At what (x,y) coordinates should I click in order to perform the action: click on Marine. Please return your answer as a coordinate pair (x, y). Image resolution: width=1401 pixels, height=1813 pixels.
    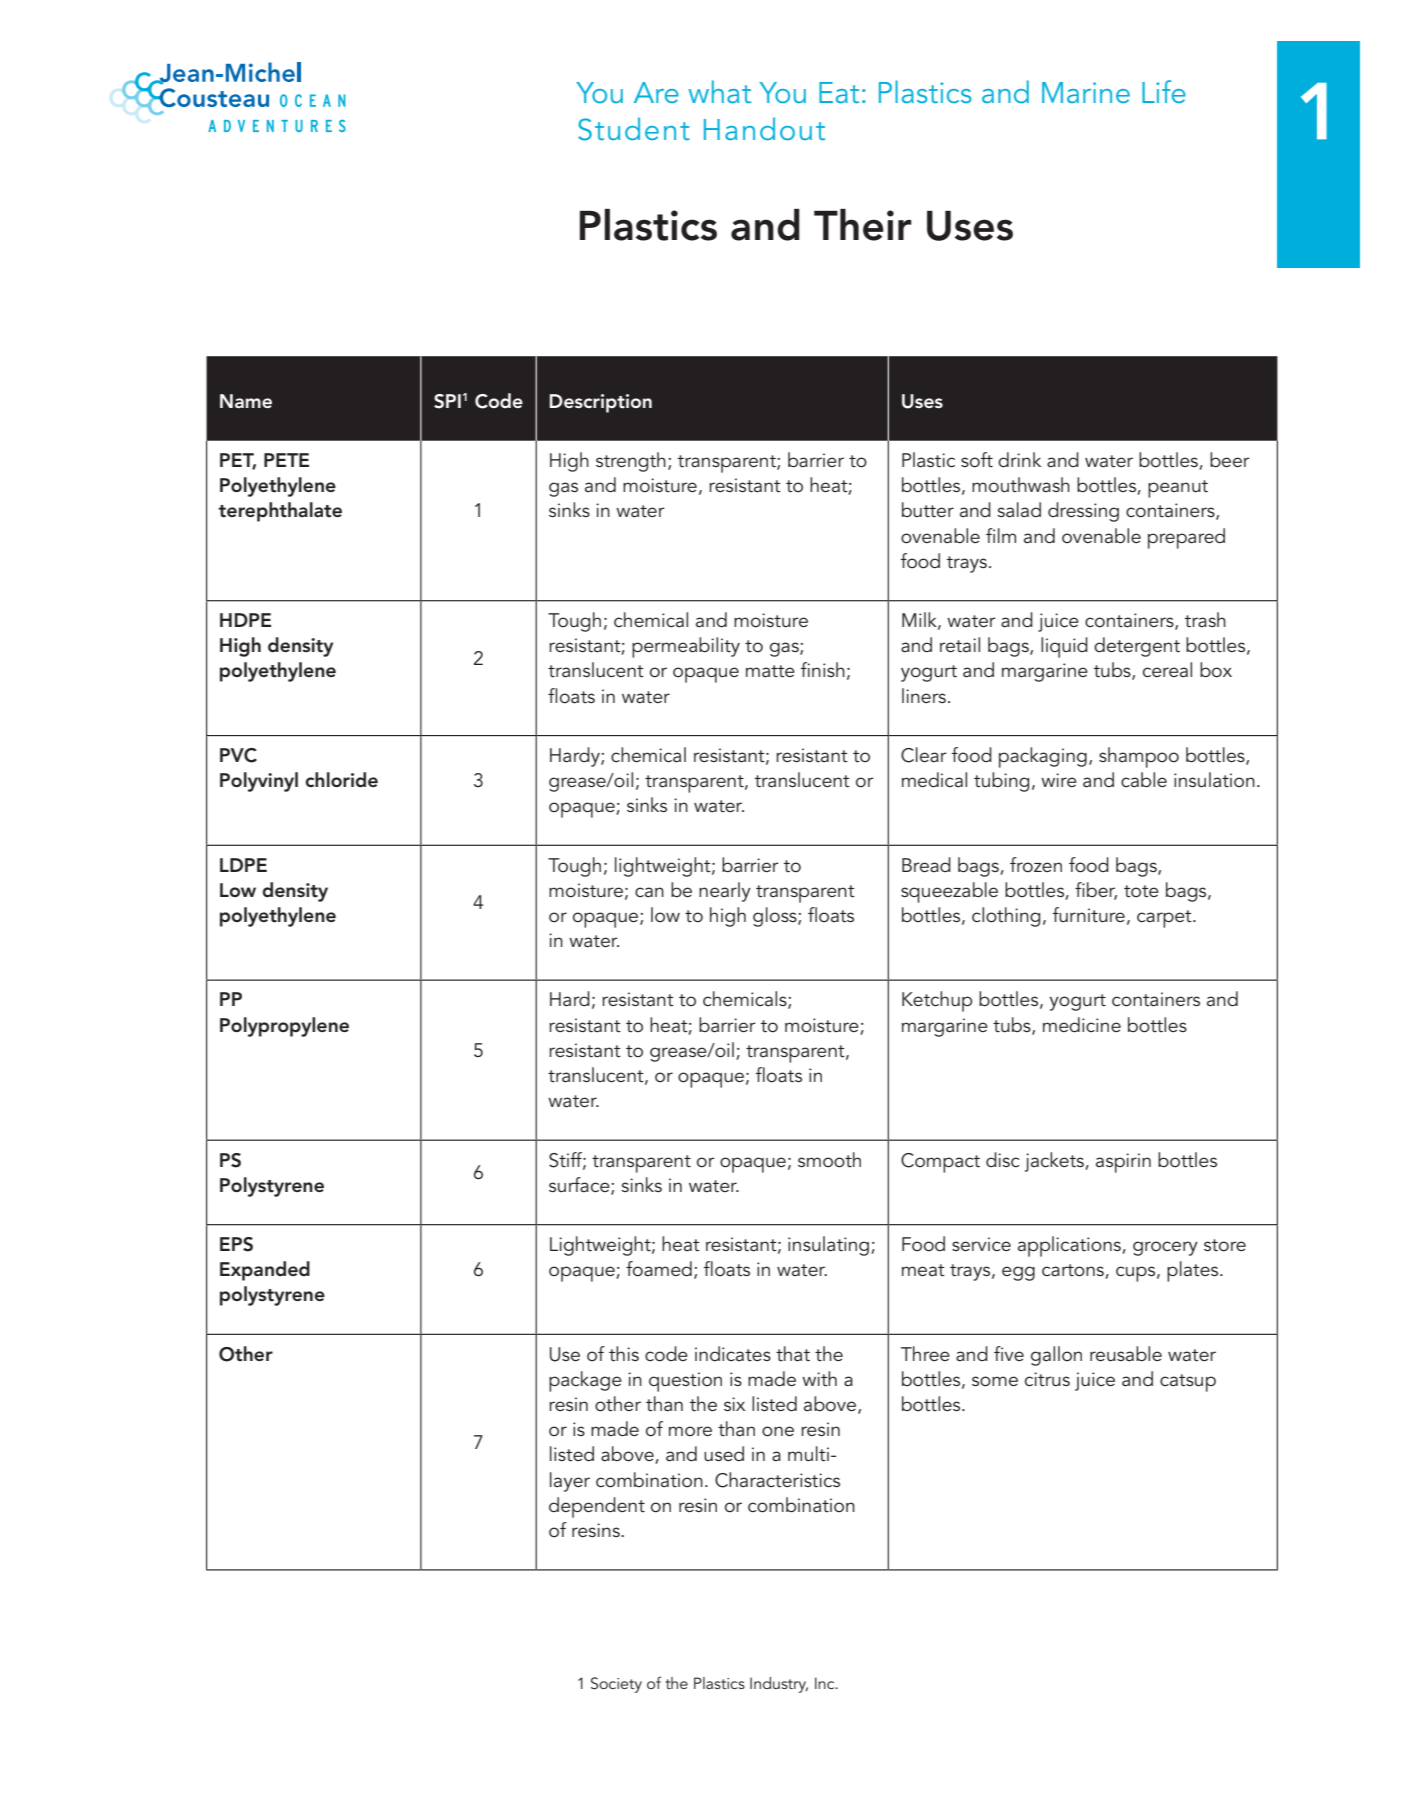
    Looking at the image, I should click on (1086, 92).
